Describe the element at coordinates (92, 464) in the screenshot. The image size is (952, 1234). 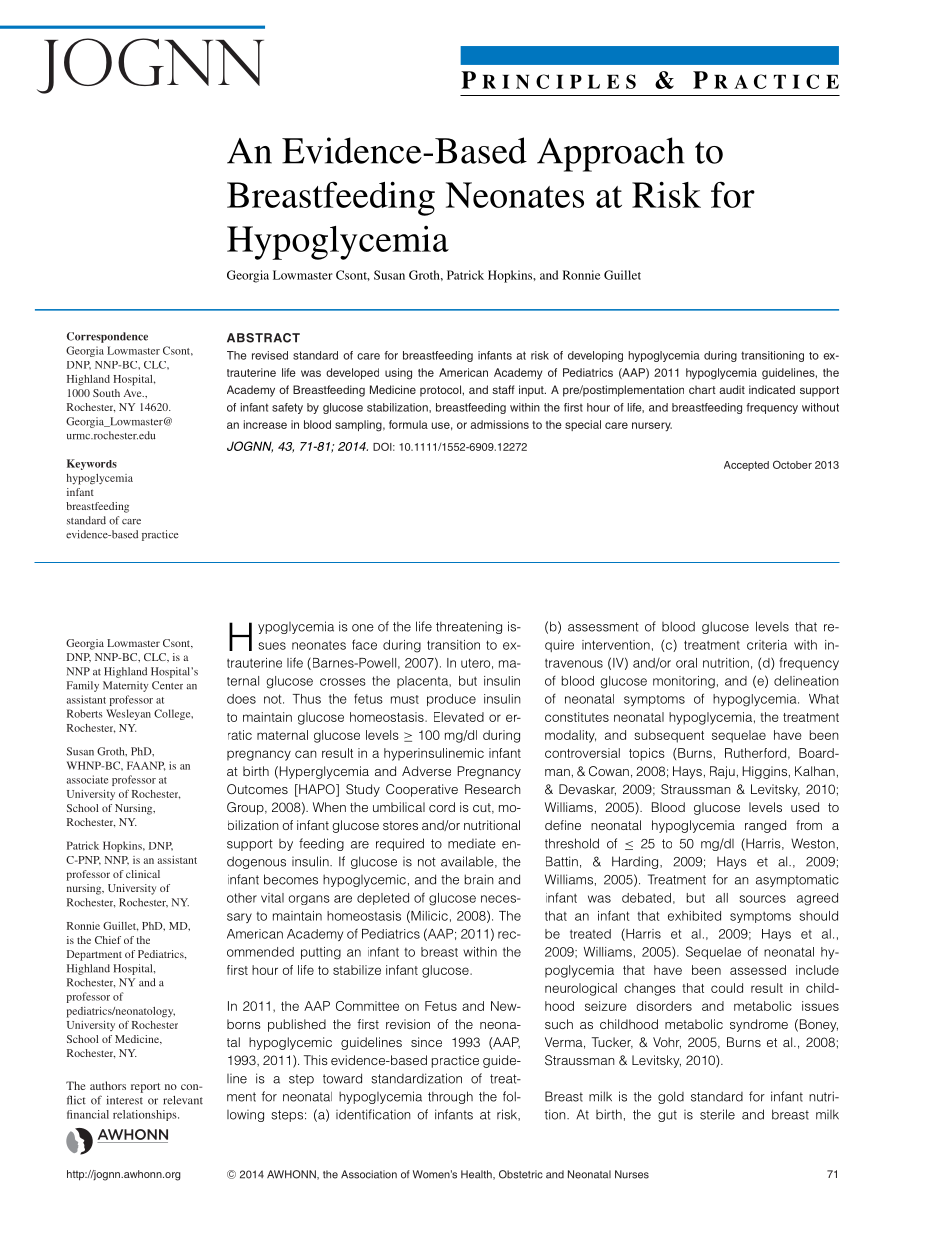
I see `Keywords` at that location.
